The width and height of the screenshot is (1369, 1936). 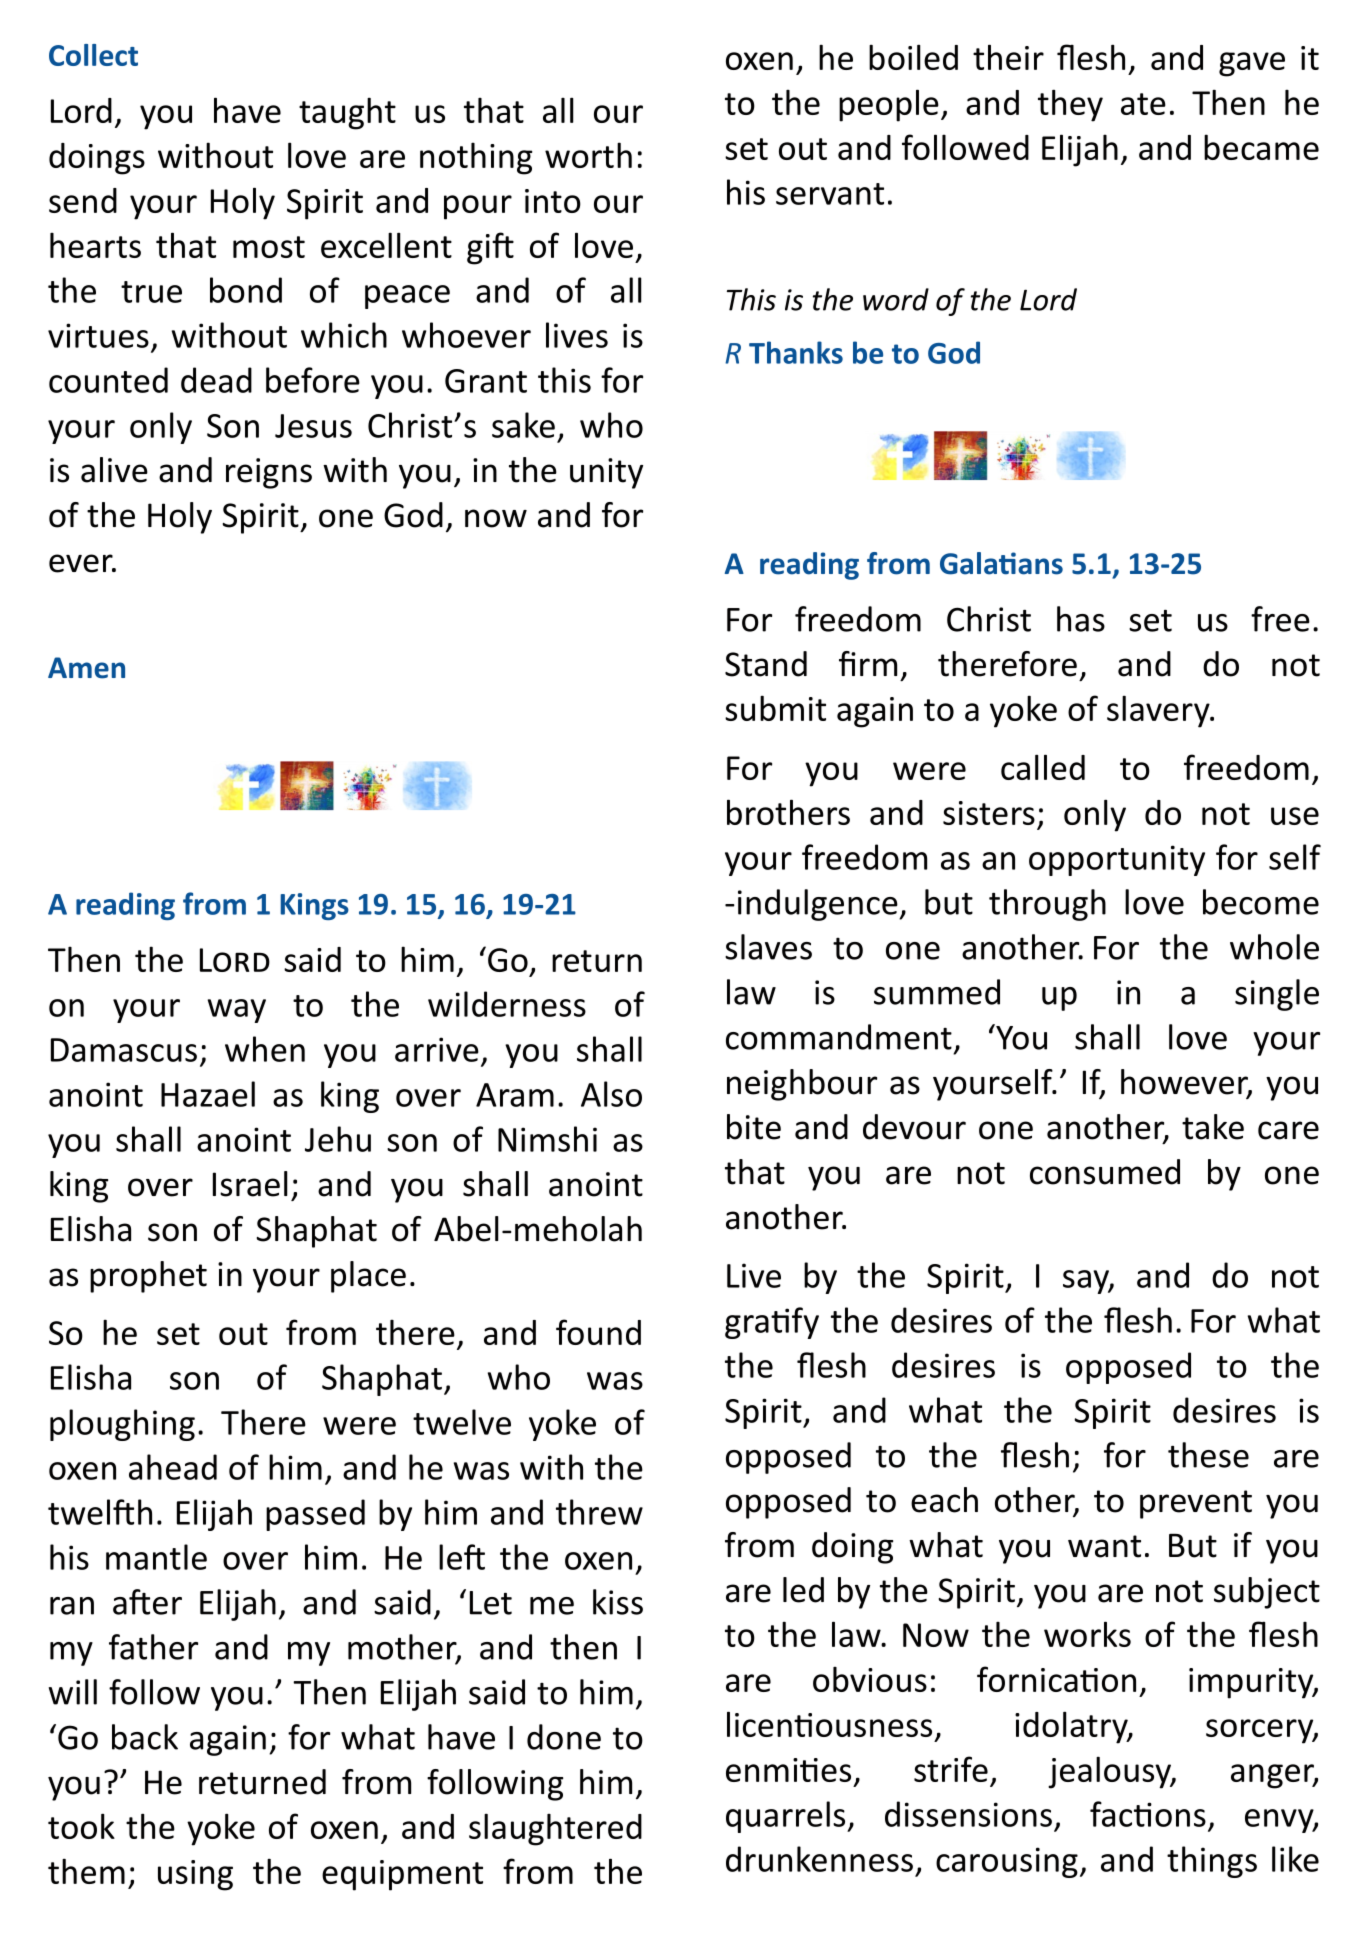 What do you see at coordinates (1148, 1814) in the screenshot?
I see `factions` at bounding box center [1148, 1814].
